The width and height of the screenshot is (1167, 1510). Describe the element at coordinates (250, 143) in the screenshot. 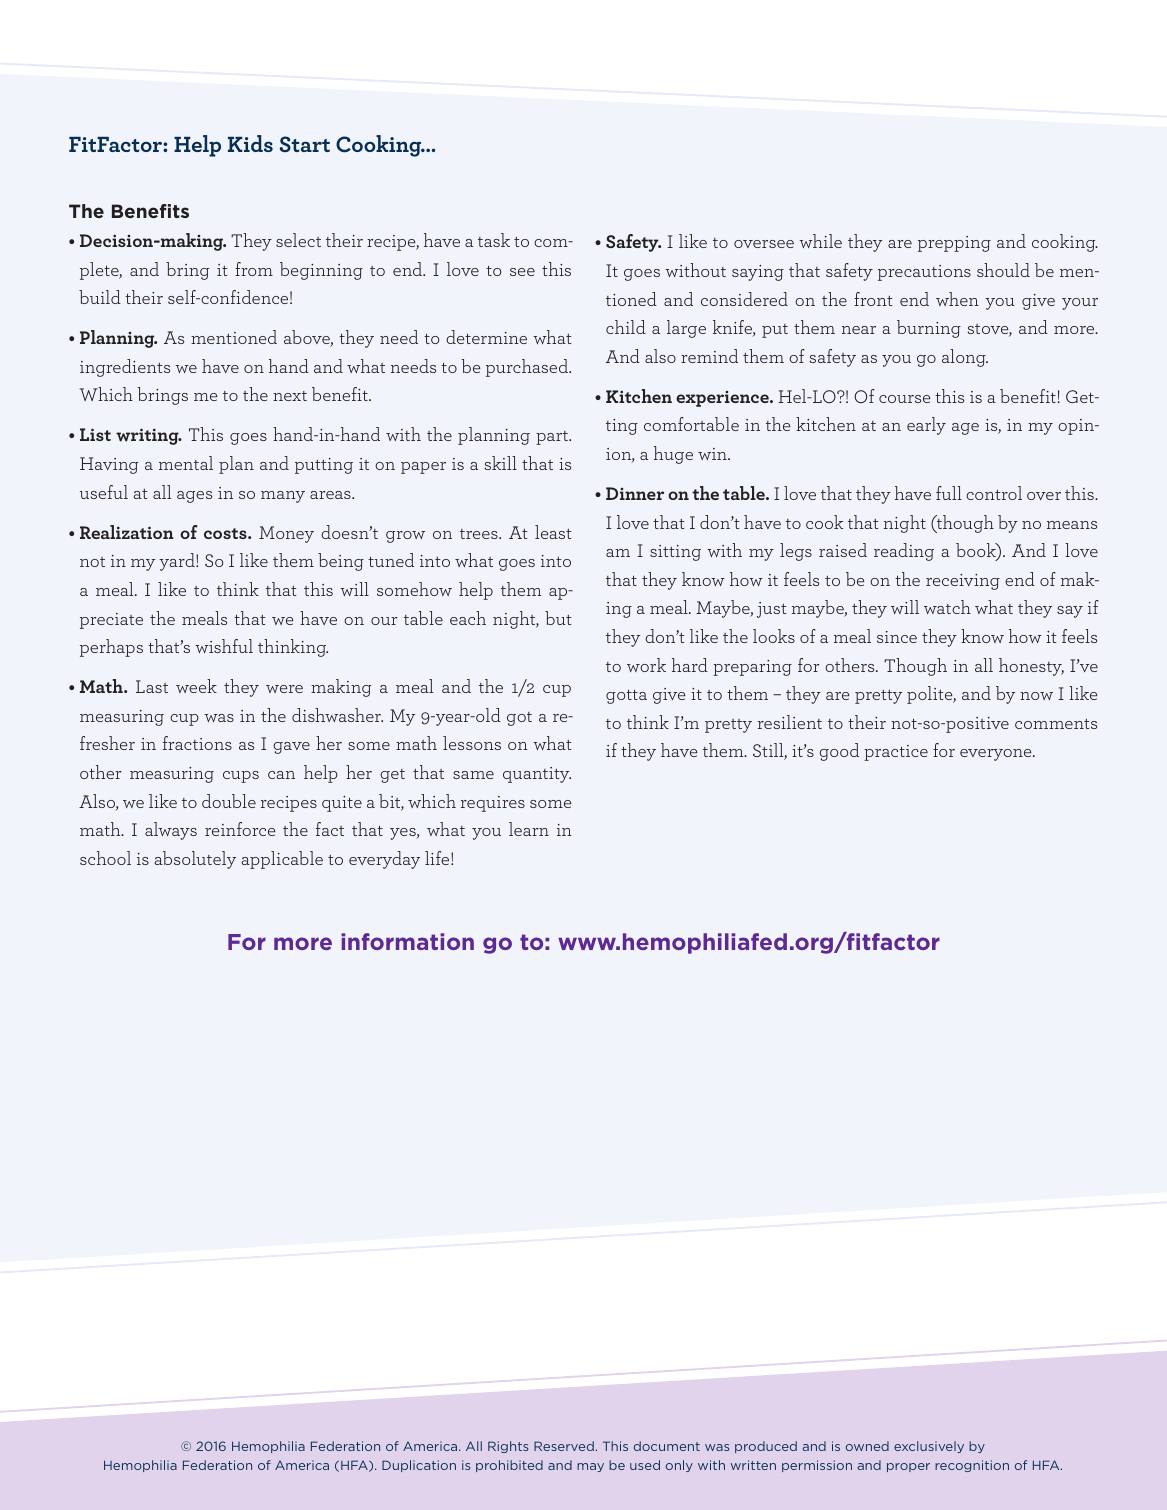

I see `Kids` at that location.
